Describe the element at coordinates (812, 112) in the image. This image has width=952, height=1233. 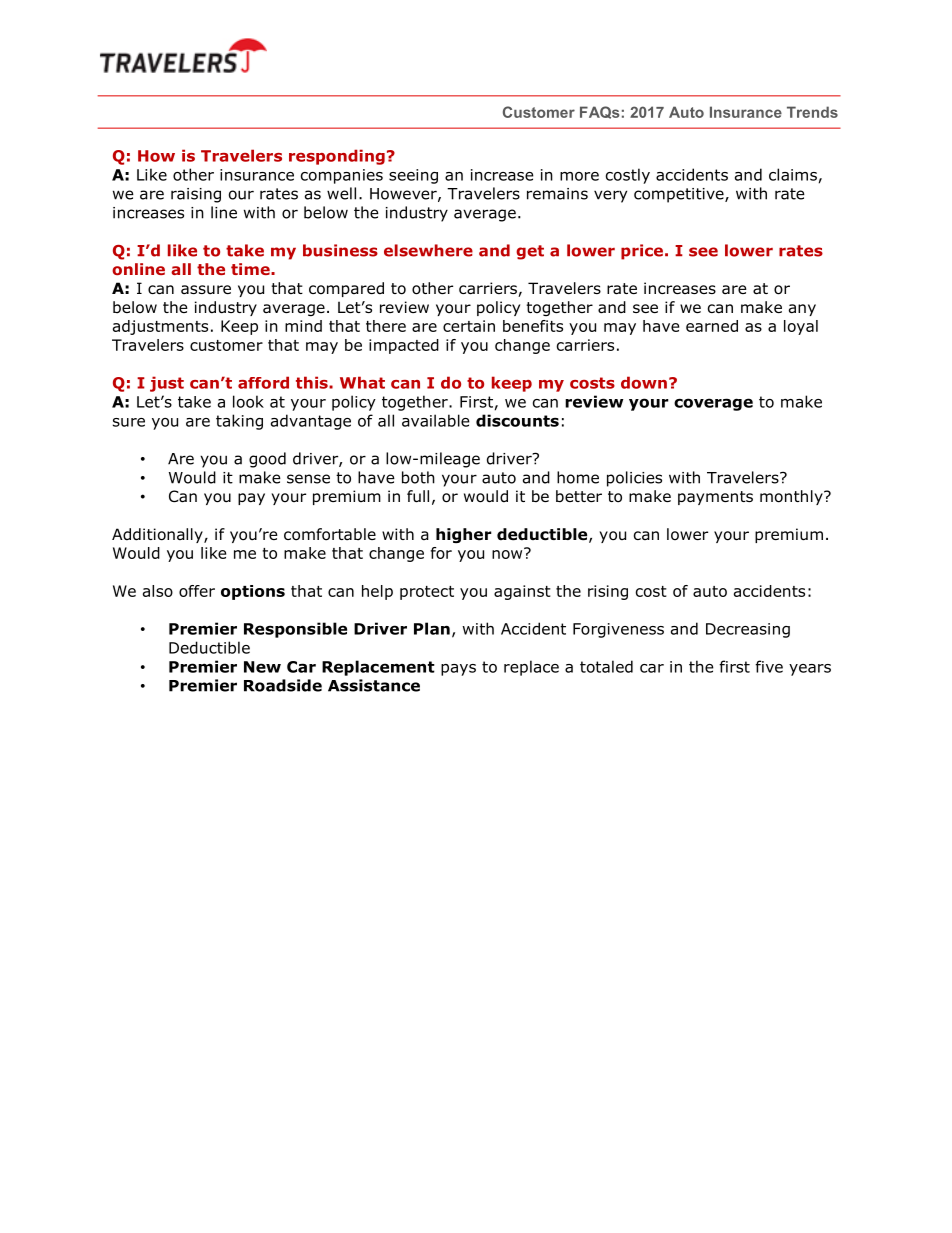
I see `Trends` at that location.
